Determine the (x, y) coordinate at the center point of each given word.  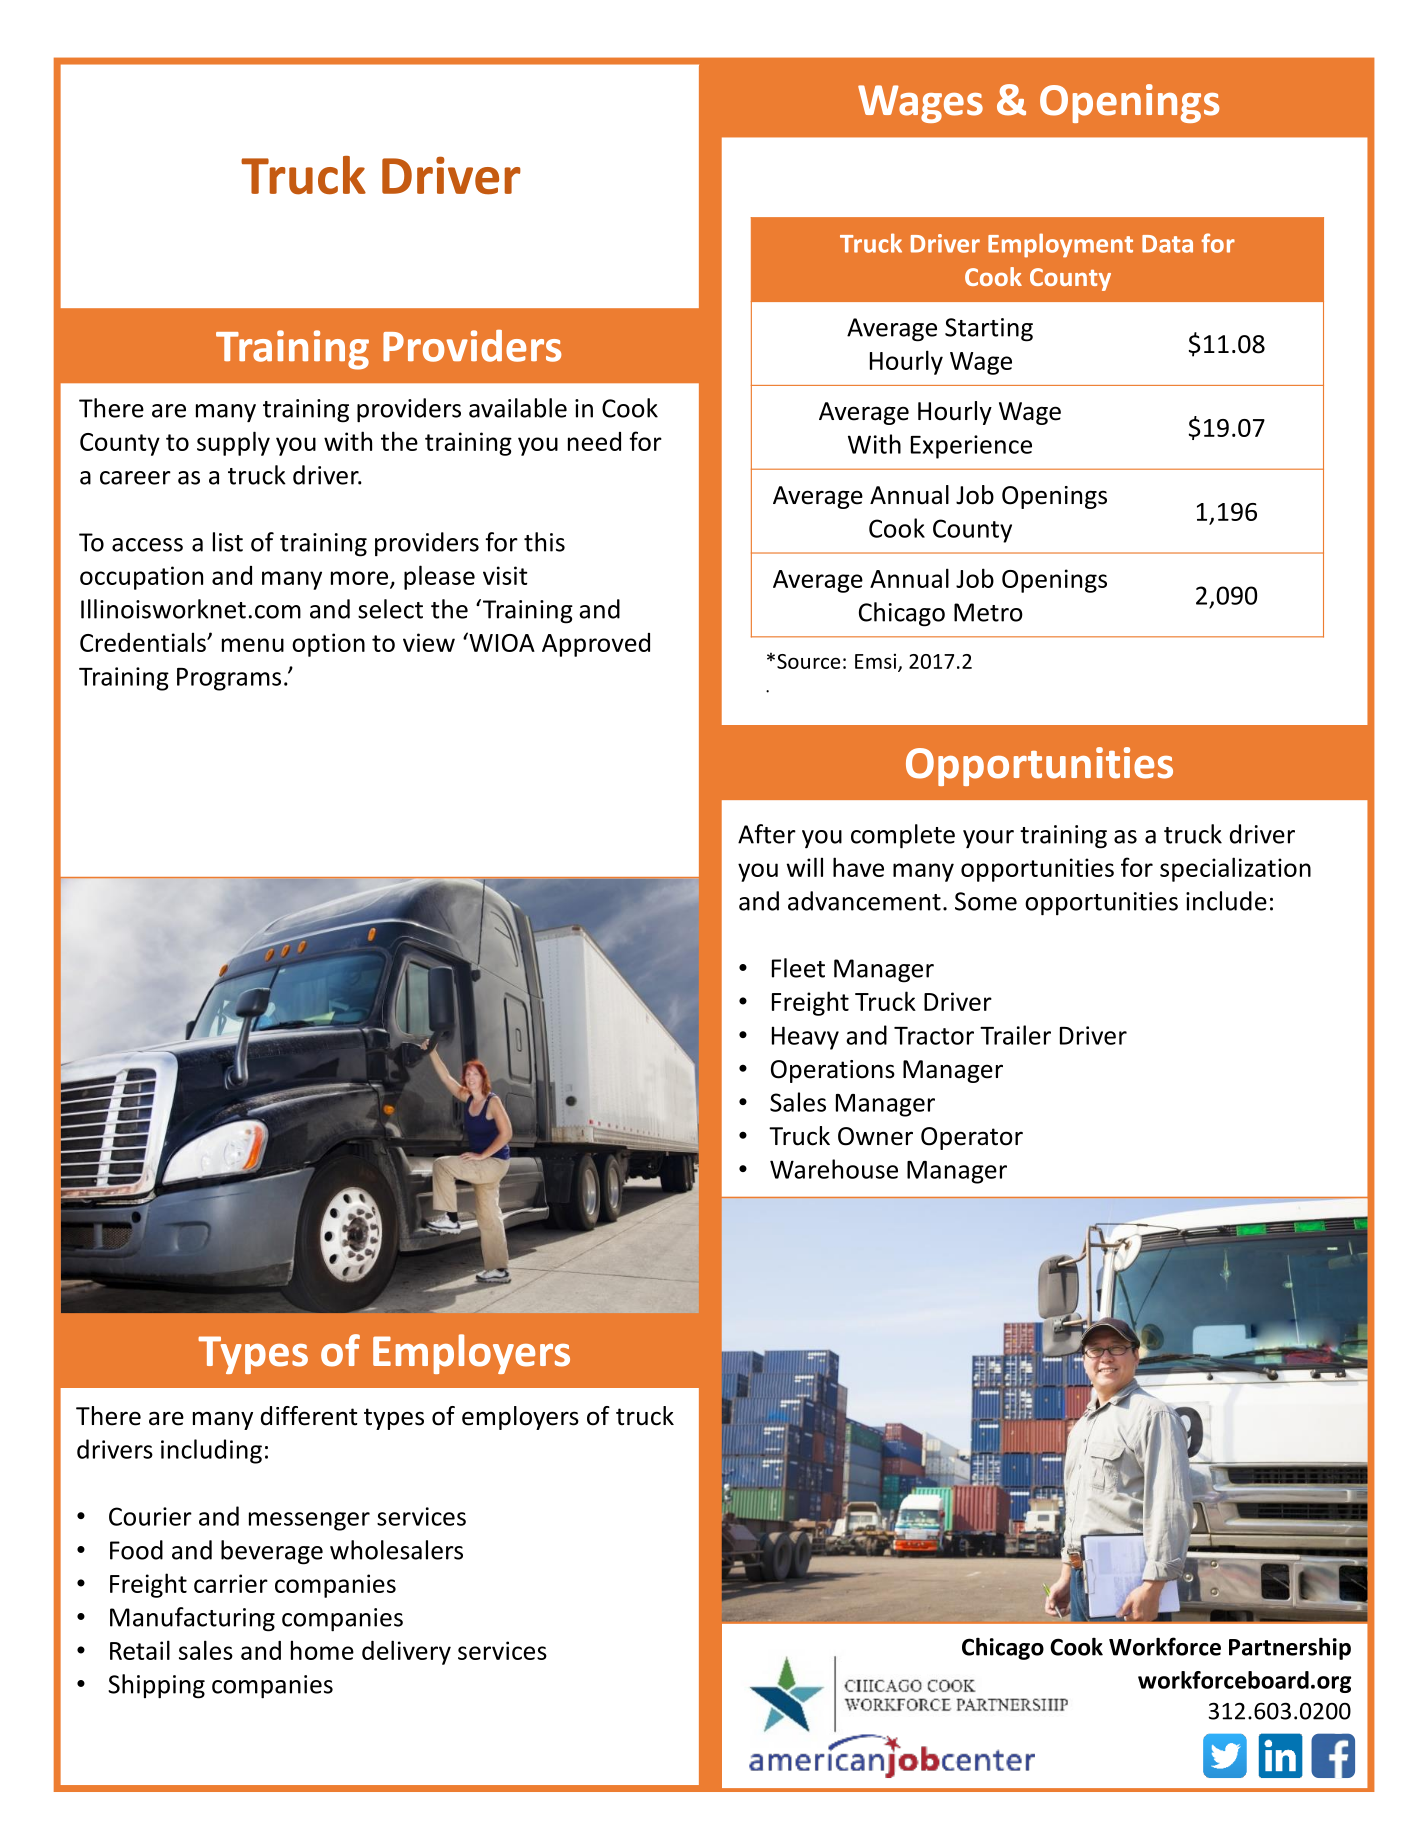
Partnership (1290, 1649)
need (594, 441)
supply (233, 443)
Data (1167, 244)
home (322, 1650)
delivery (406, 1652)
